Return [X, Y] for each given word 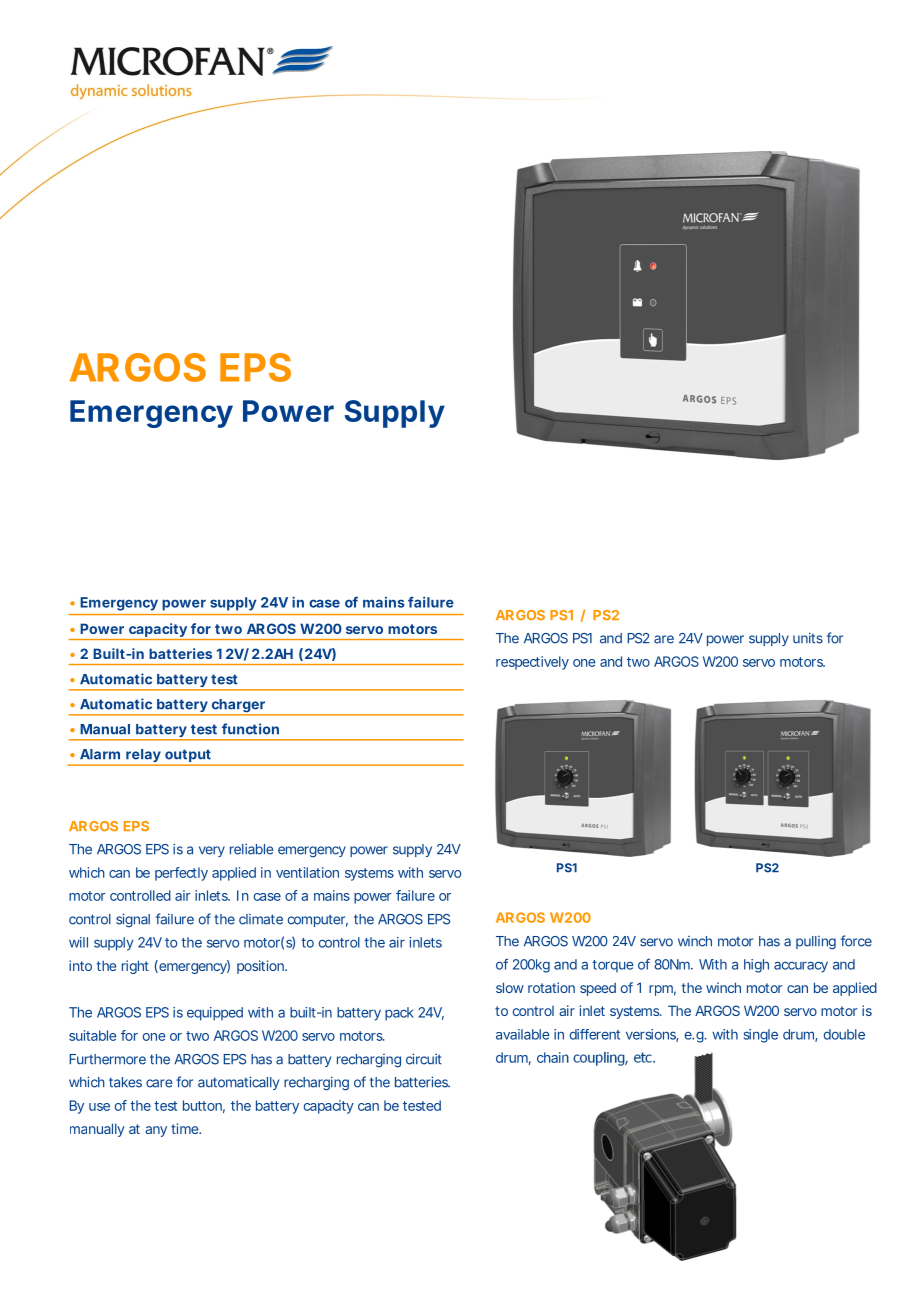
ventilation [307, 872]
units [808, 638]
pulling [816, 943]
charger [238, 707]
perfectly [181, 874]
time [186, 1128]
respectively [532, 663]
